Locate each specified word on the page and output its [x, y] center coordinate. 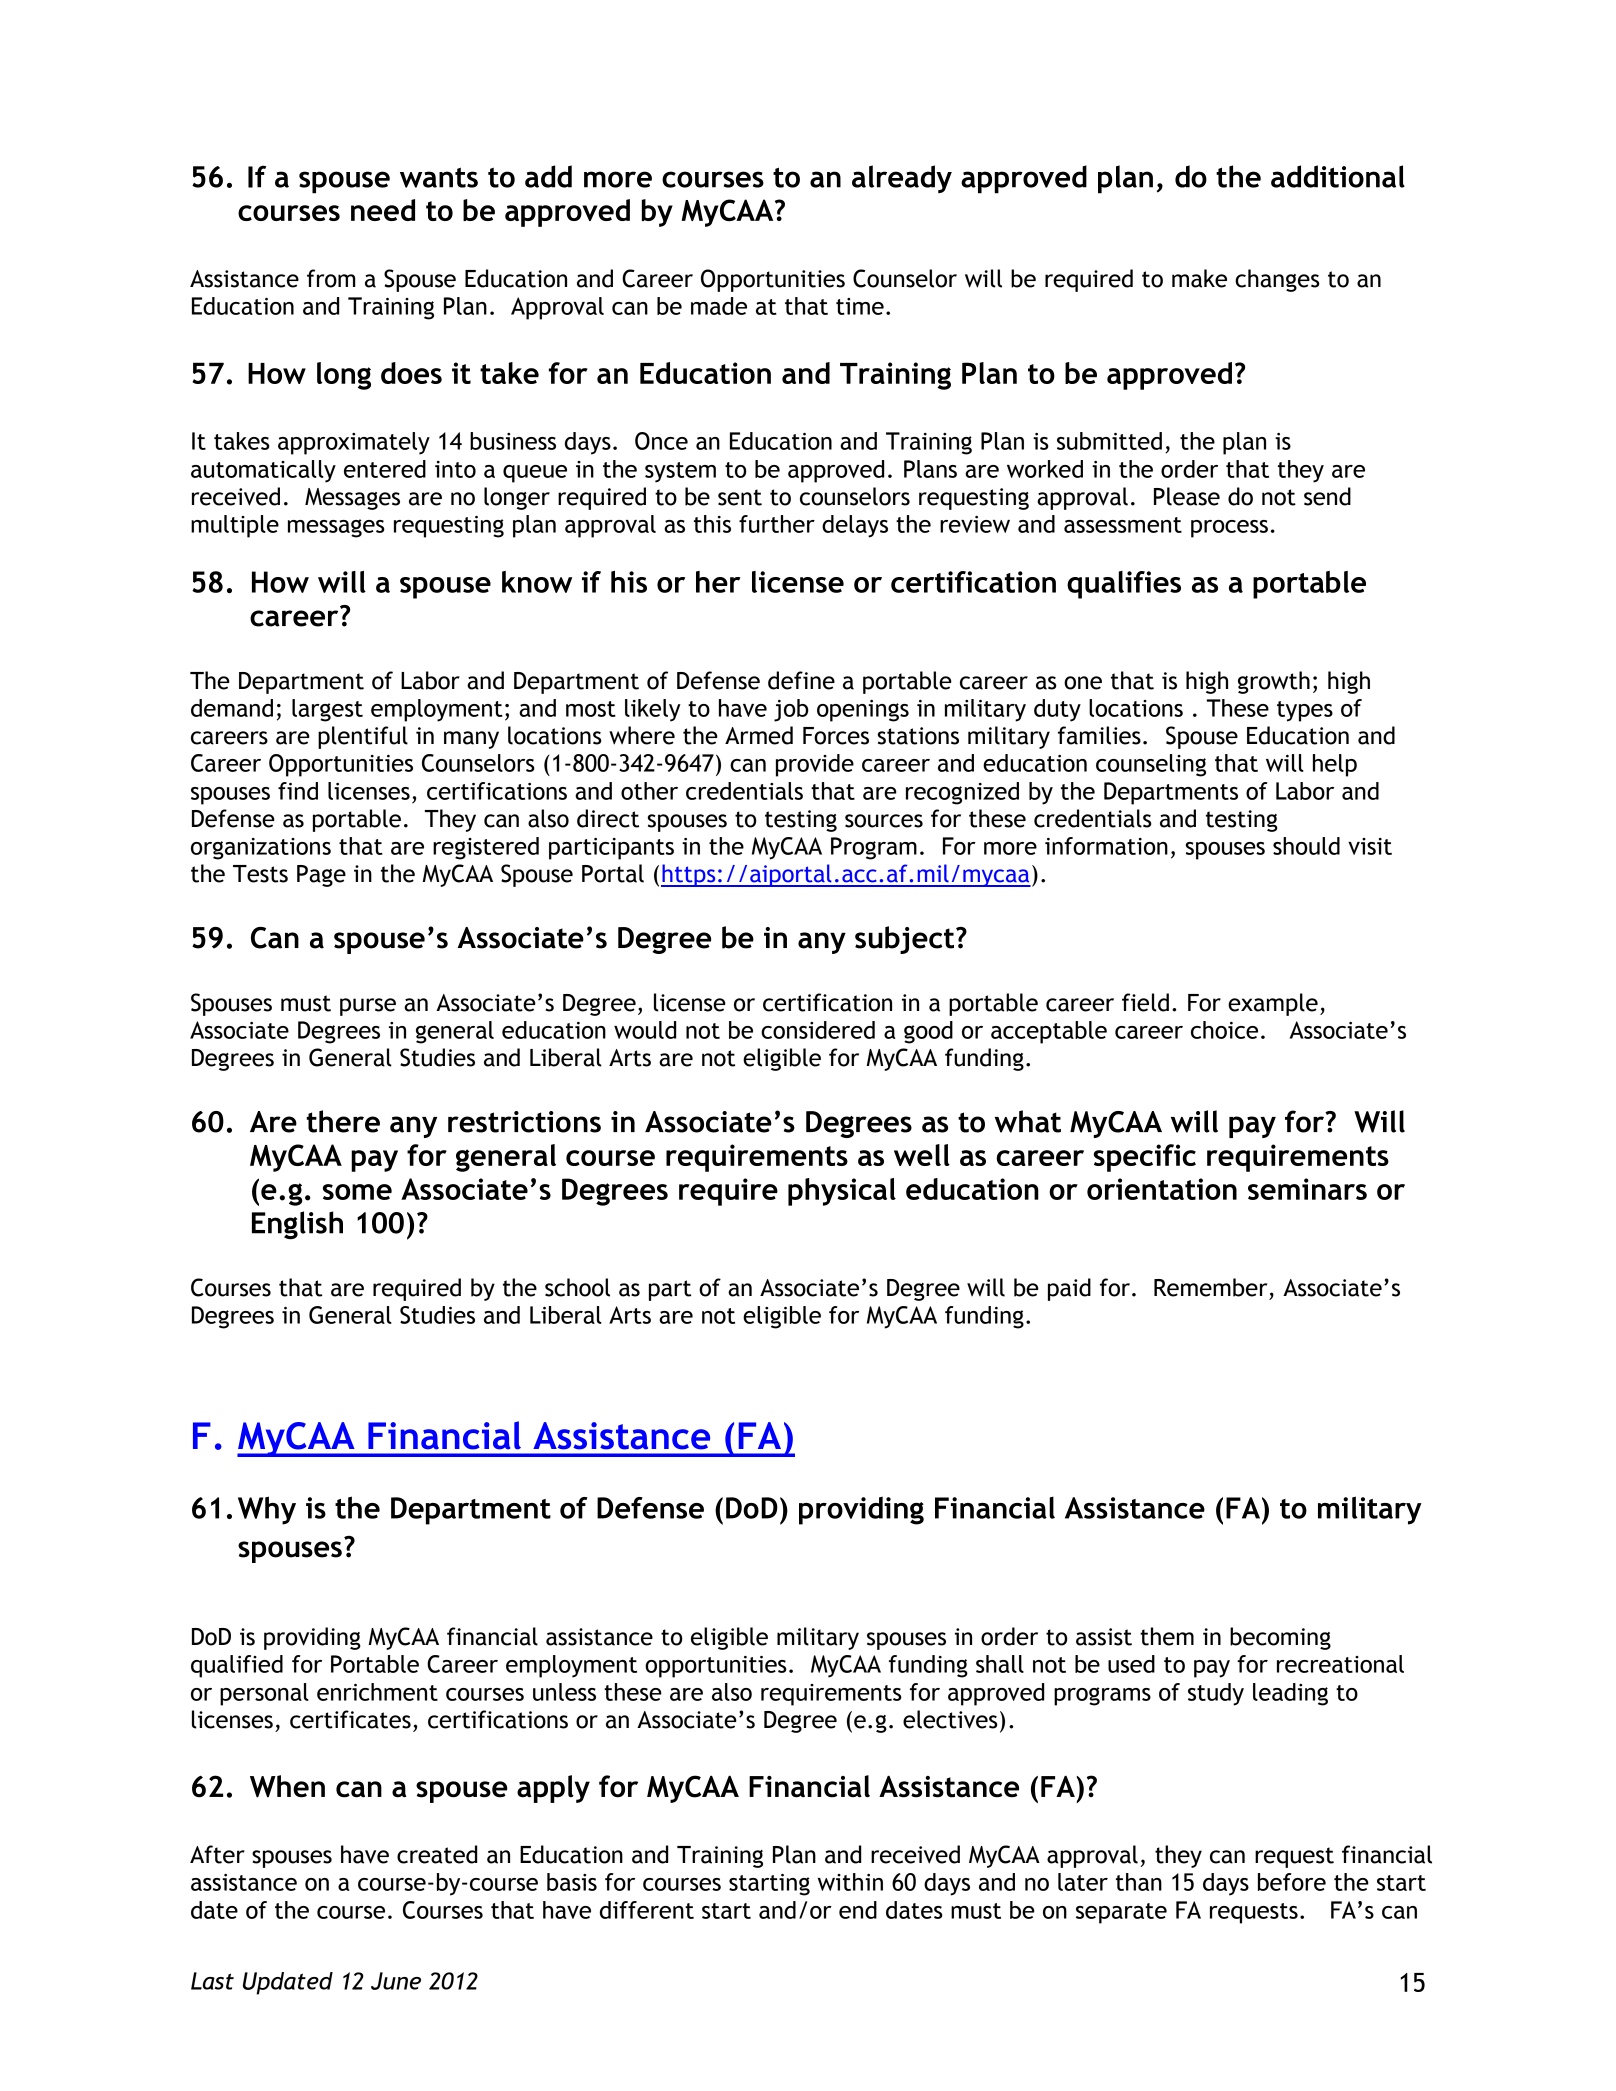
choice [1224, 1030]
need [383, 210]
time [860, 306]
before [1292, 1882]
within [850, 1882]
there [343, 1121]
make [1199, 278]
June [396, 1981]
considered [818, 1030]
